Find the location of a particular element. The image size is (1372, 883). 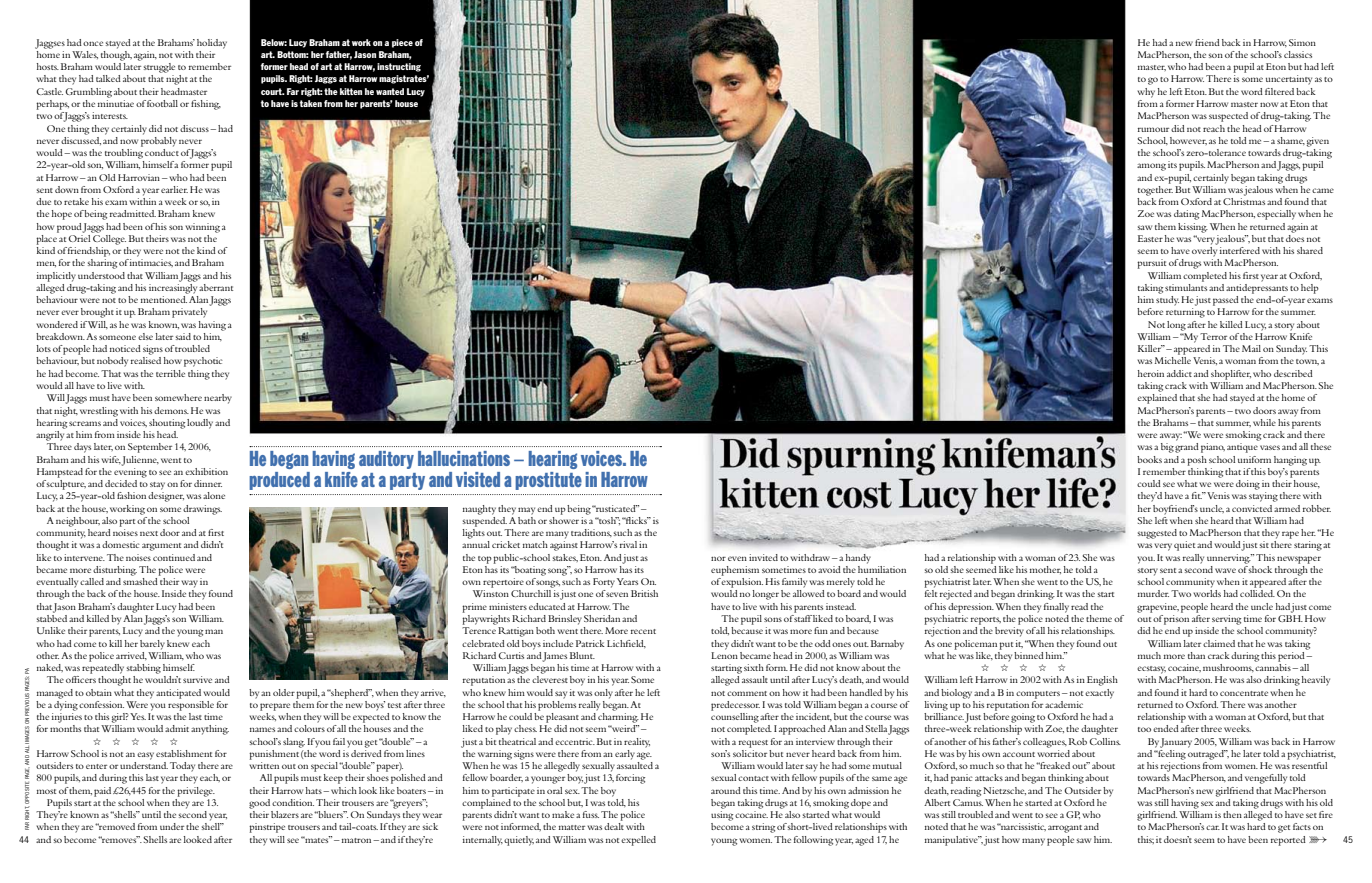

using is located at coordinates (722, 816).
